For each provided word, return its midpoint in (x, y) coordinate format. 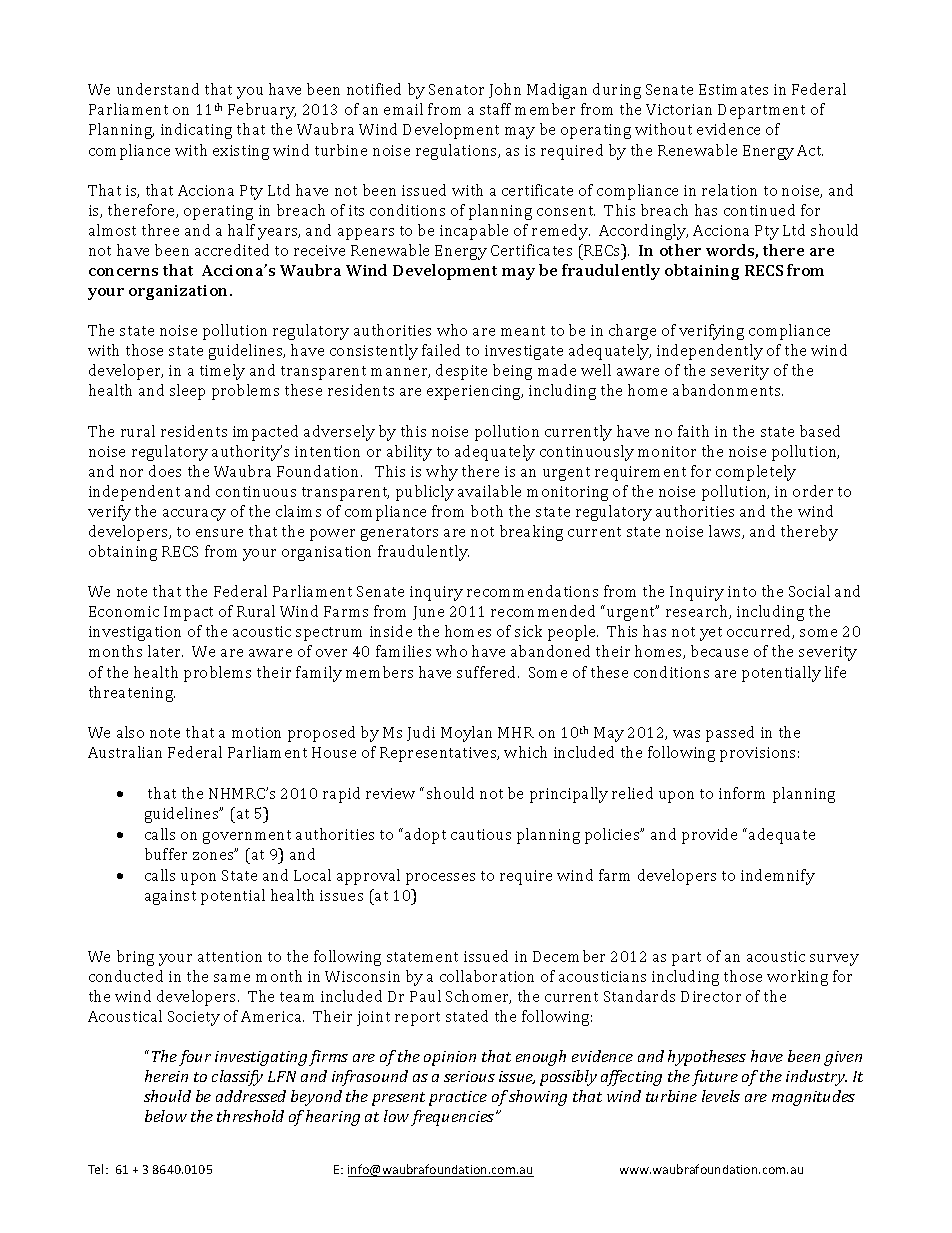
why (442, 473)
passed (730, 734)
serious (469, 1076)
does (165, 471)
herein (166, 1076)
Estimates (733, 89)
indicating (196, 131)
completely (756, 473)
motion (256, 732)
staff (495, 109)
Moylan (466, 734)
